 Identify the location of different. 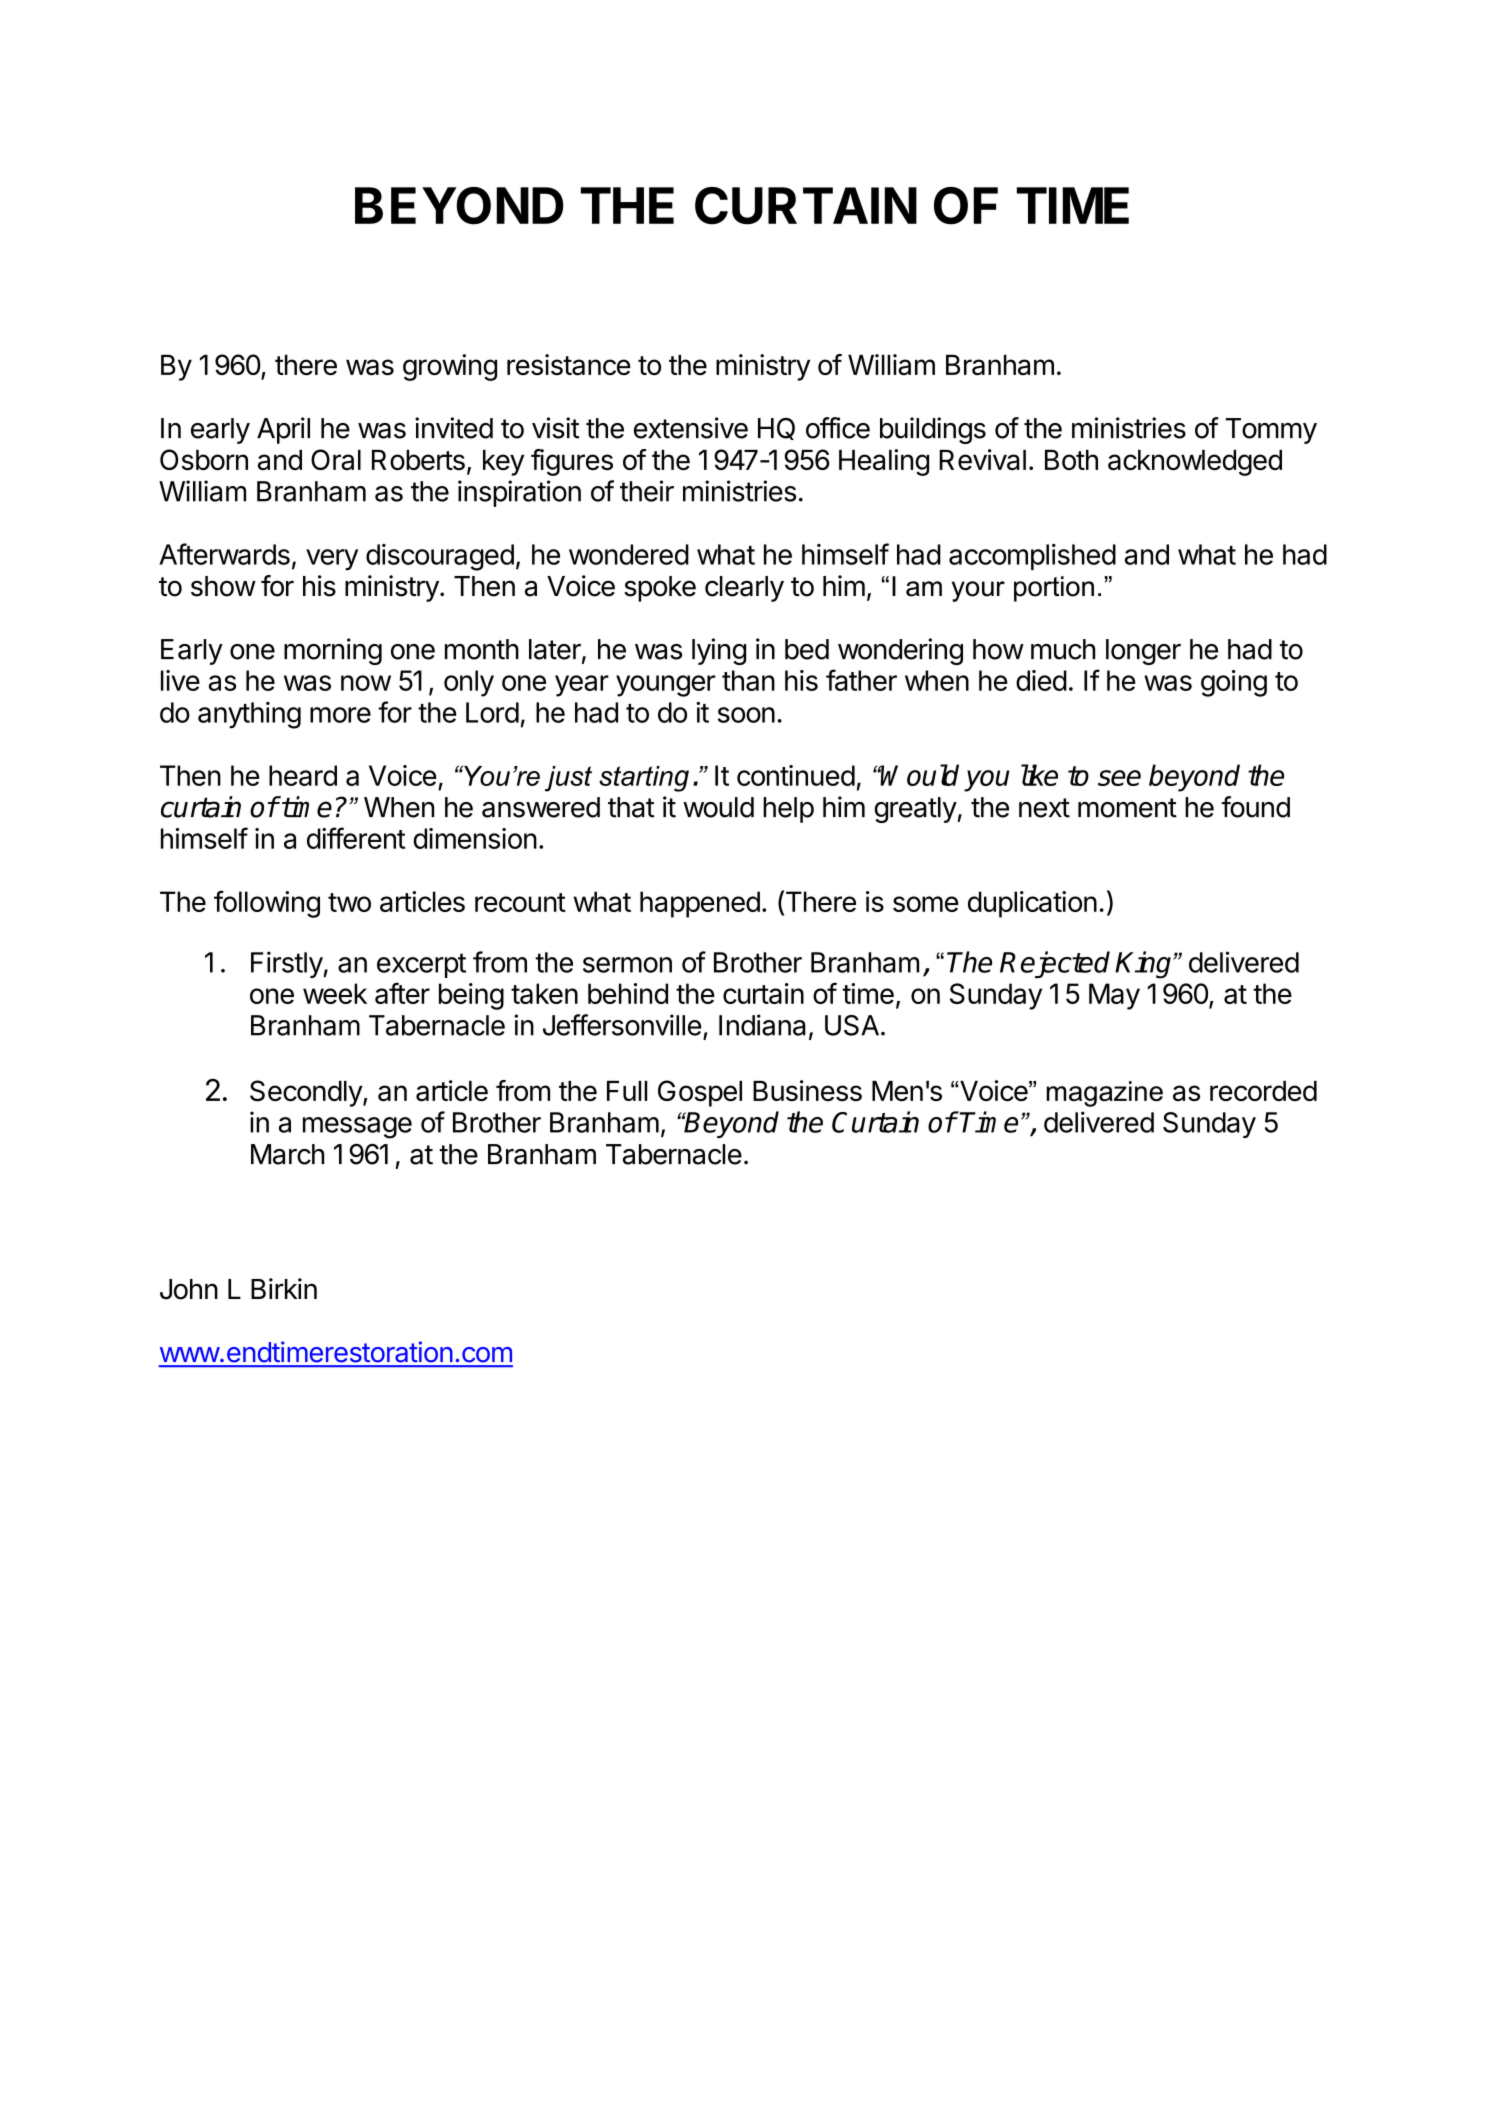
(356, 838).
